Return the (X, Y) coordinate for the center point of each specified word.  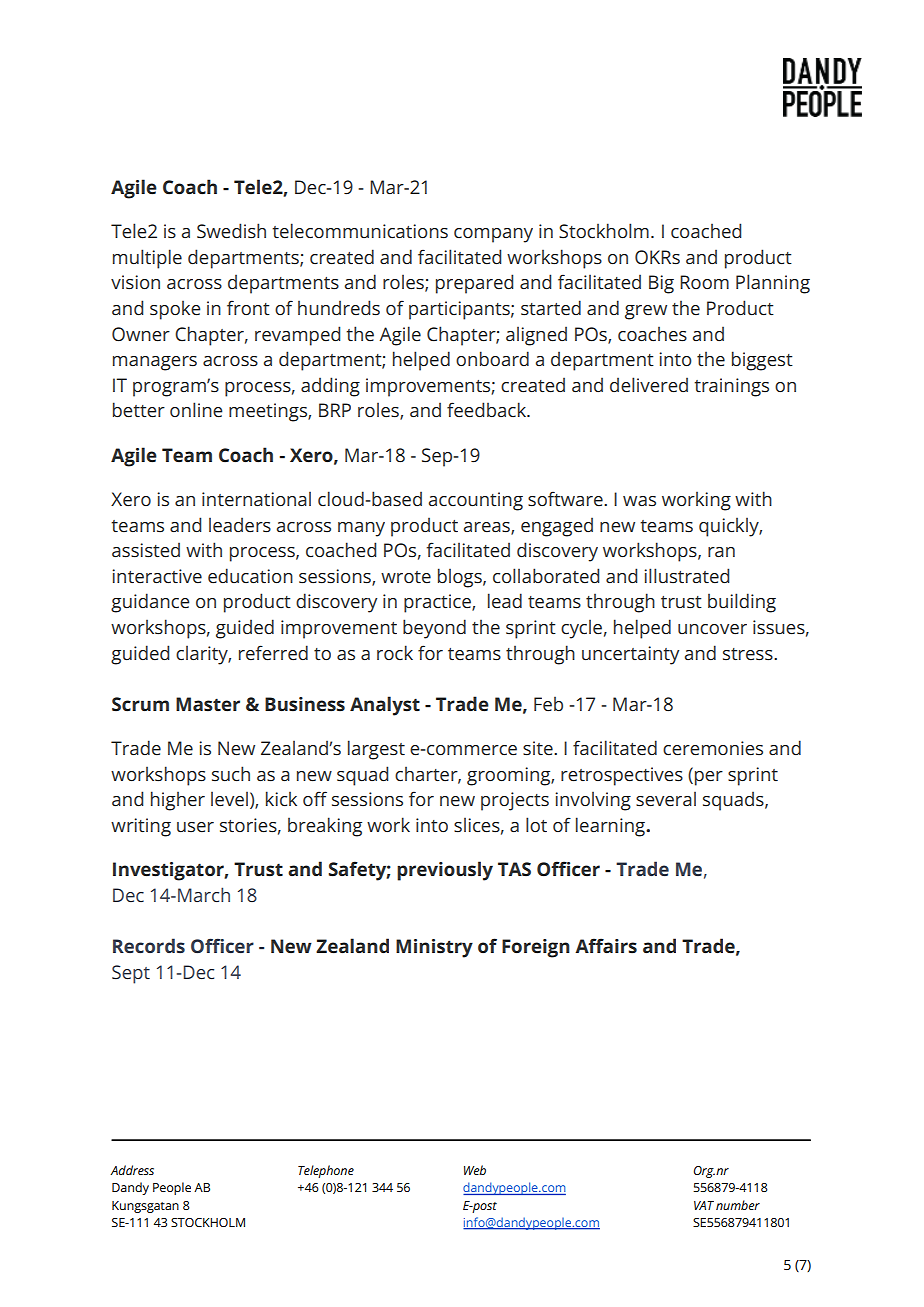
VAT (704, 1205)
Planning (773, 284)
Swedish (231, 231)
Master (208, 704)
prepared (474, 284)
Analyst (385, 706)
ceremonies (713, 748)
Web (475, 1170)
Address (132, 1170)
